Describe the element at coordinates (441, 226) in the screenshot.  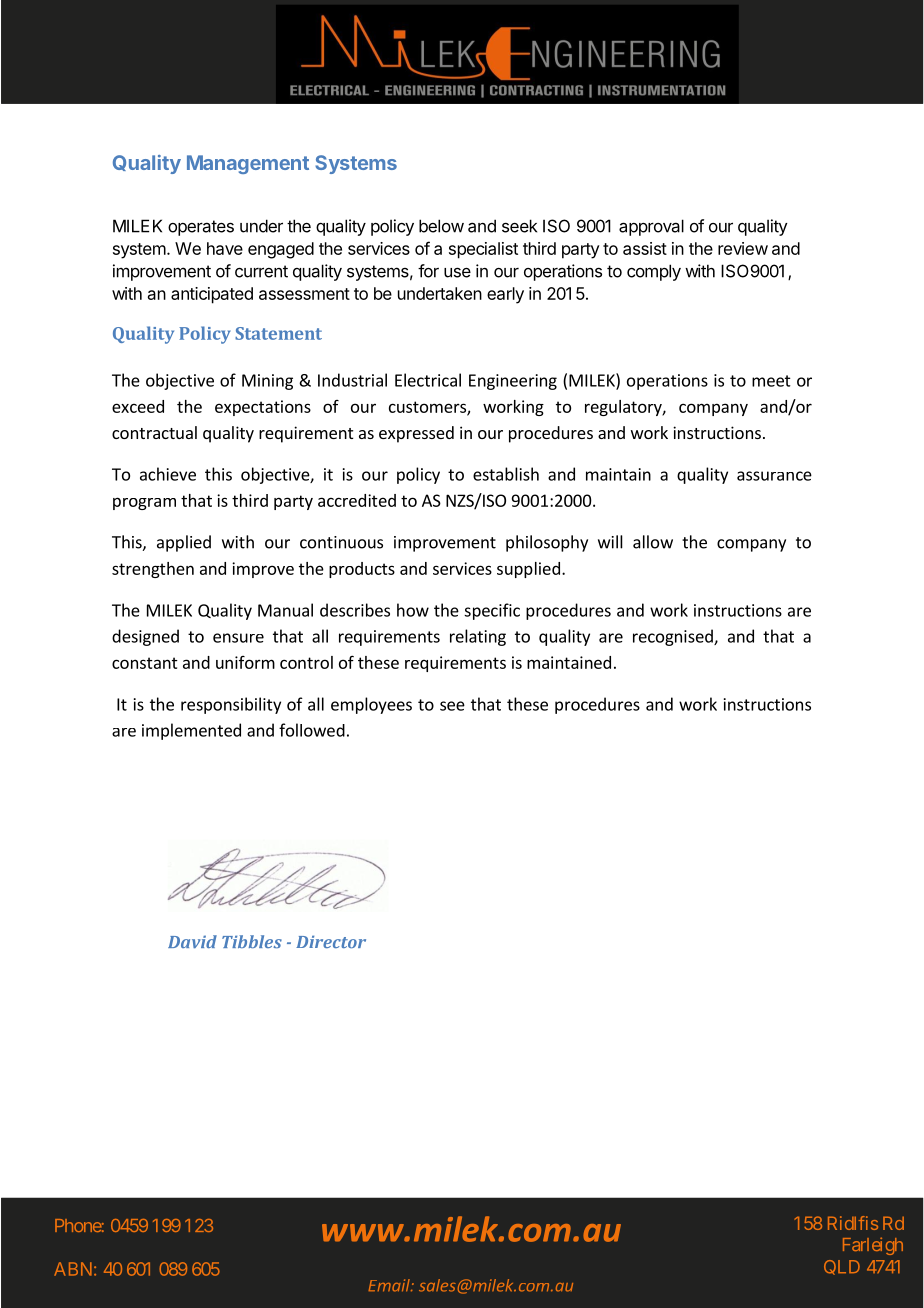
I see `below` at that location.
